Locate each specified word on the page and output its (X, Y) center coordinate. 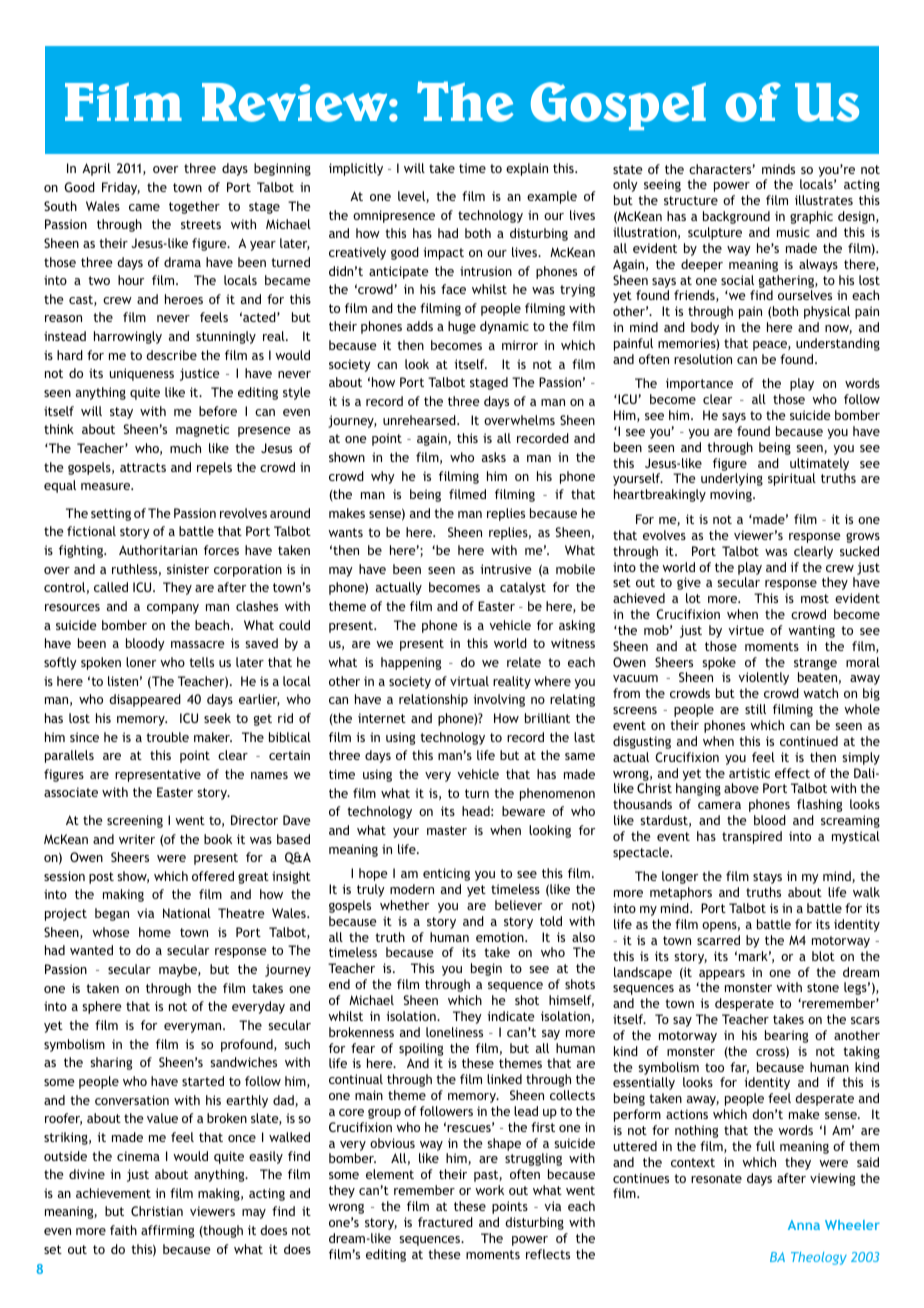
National (187, 913)
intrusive (506, 569)
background (736, 217)
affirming (167, 1231)
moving (732, 495)
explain (527, 169)
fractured (445, 1222)
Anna (804, 1225)
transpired (752, 837)
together (194, 207)
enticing (446, 874)
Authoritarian (158, 550)
